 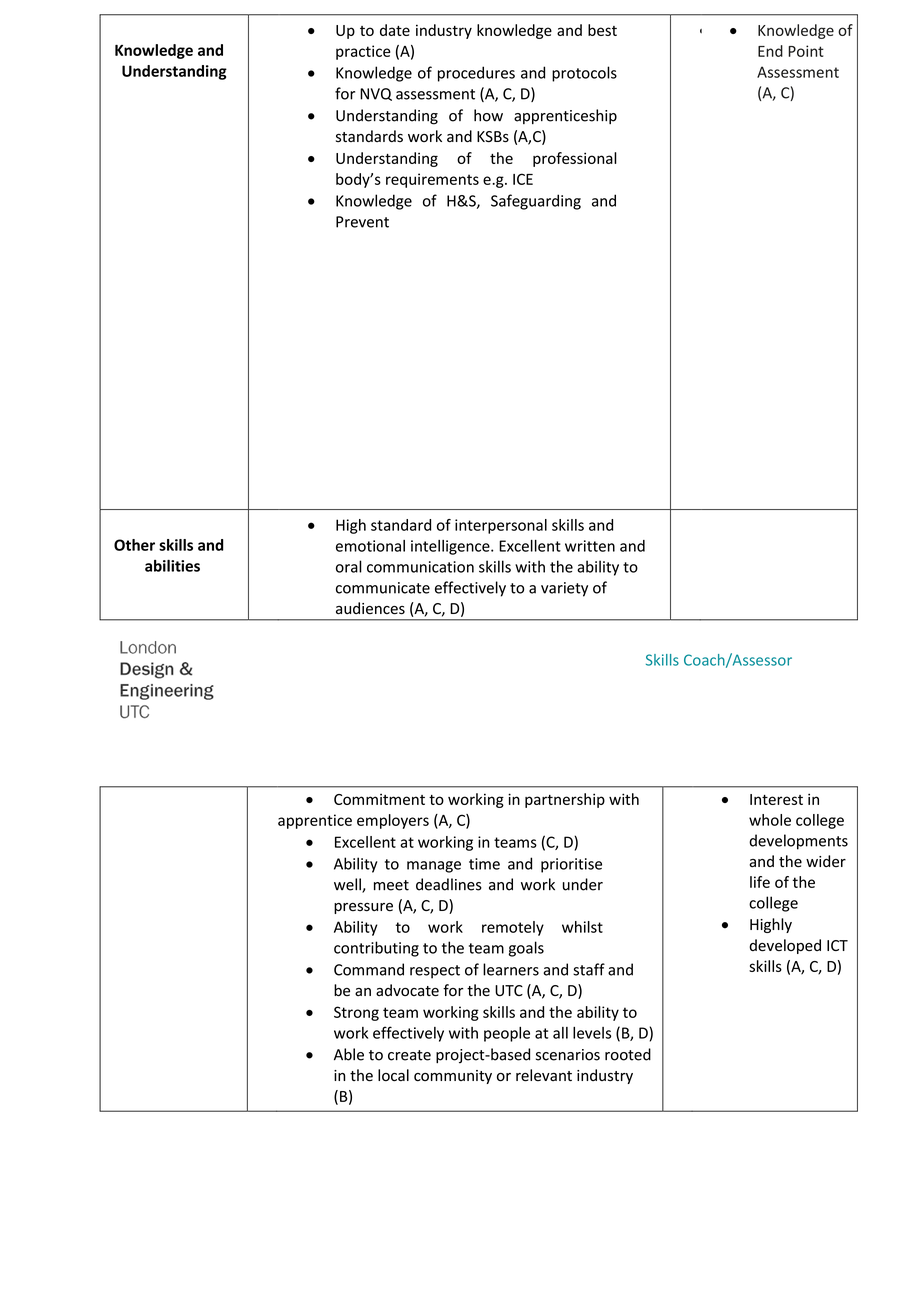 What do you see at coordinates (484, 864) in the screenshot?
I see `time` at bounding box center [484, 864].
